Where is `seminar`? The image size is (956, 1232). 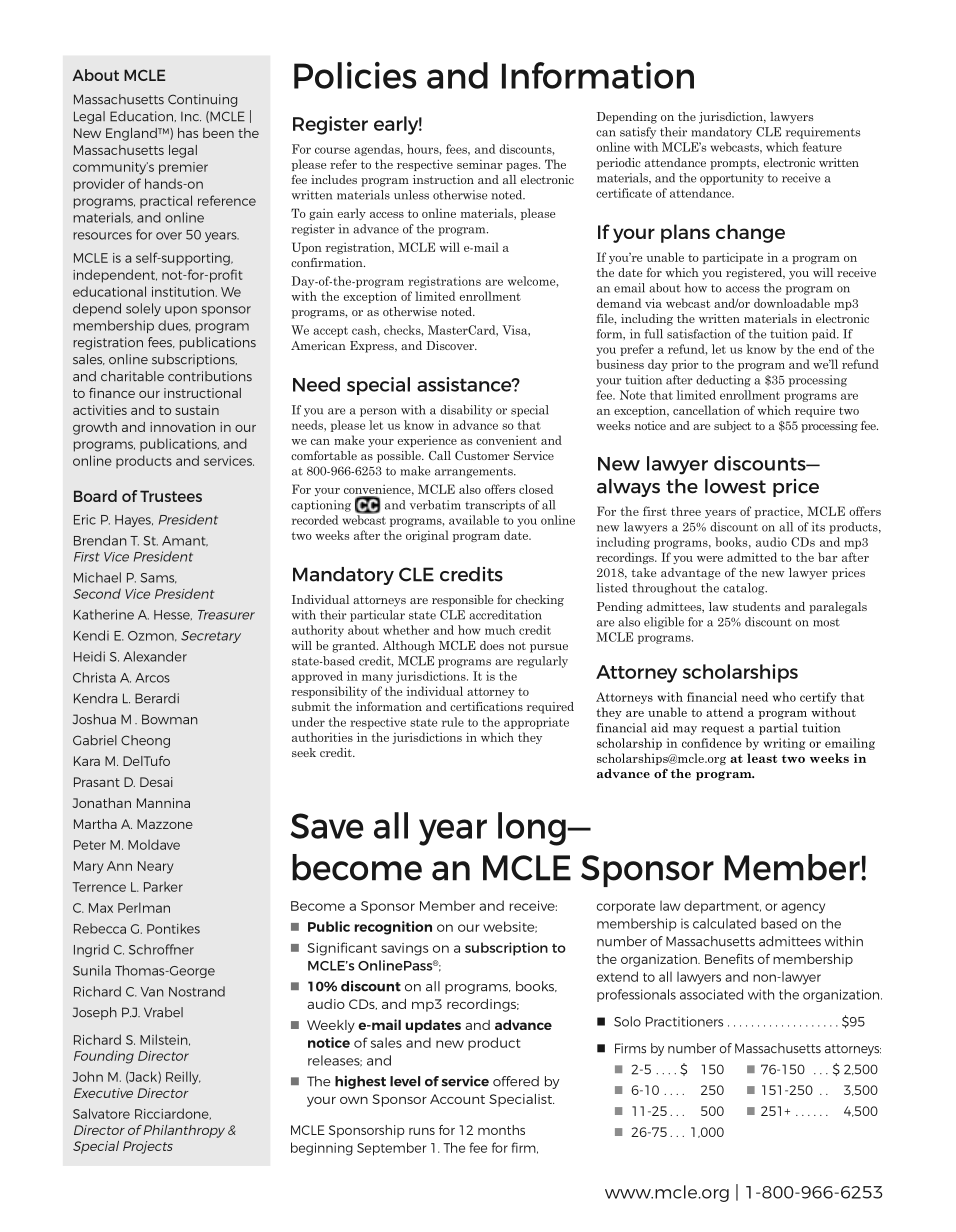 seminar is located at coordinates (479, 164).
